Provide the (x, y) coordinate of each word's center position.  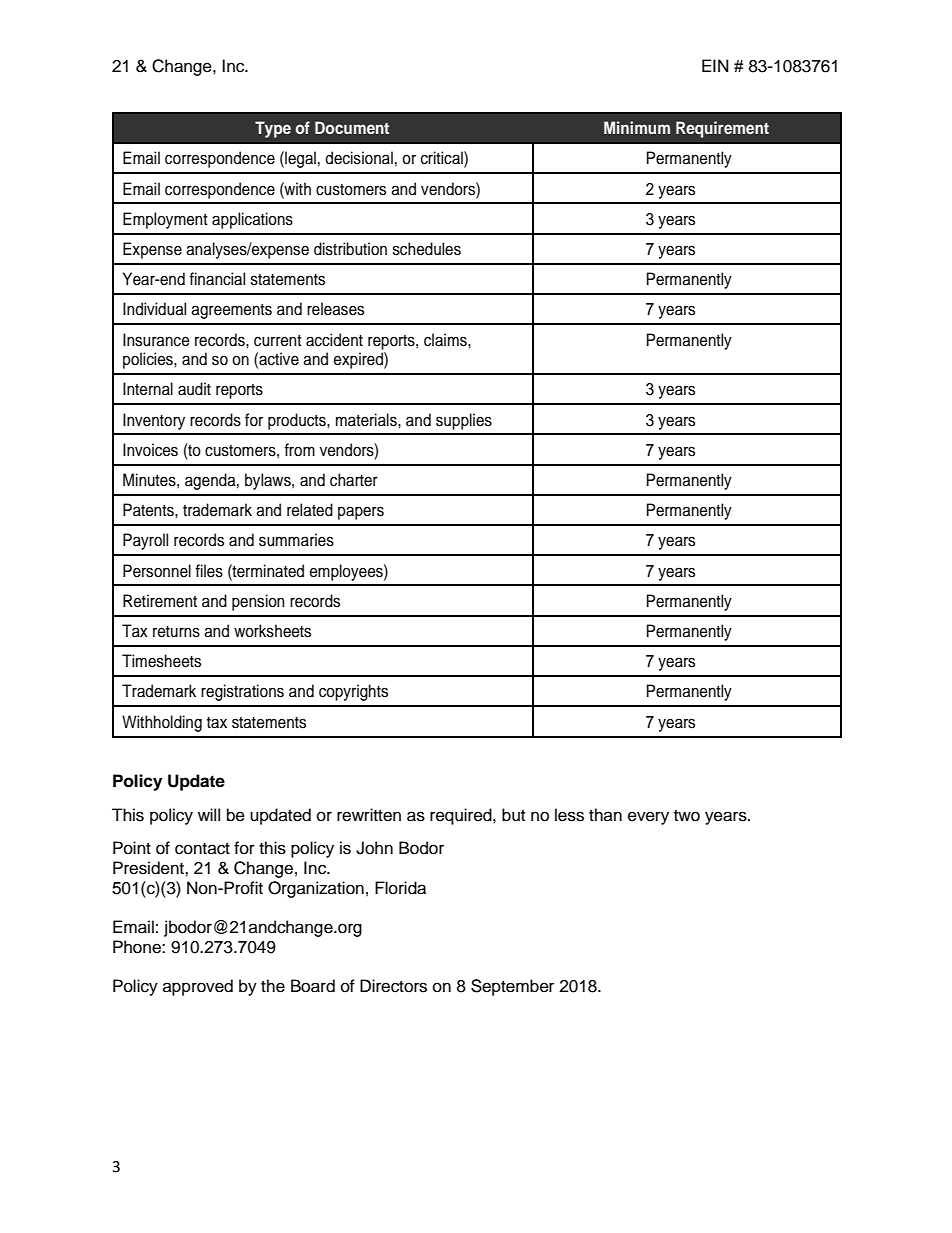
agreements (231, 311)
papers (361, 513)
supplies (464, 421)
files (209, 571)
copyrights (353, 692)
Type (273, 129)
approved (198, 987)
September (512, 987)
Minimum (637, 127)
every (648, 818)
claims (446, 340)
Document (352, 127)
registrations (242, 692)
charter (354, 480)
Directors (393, 986)
